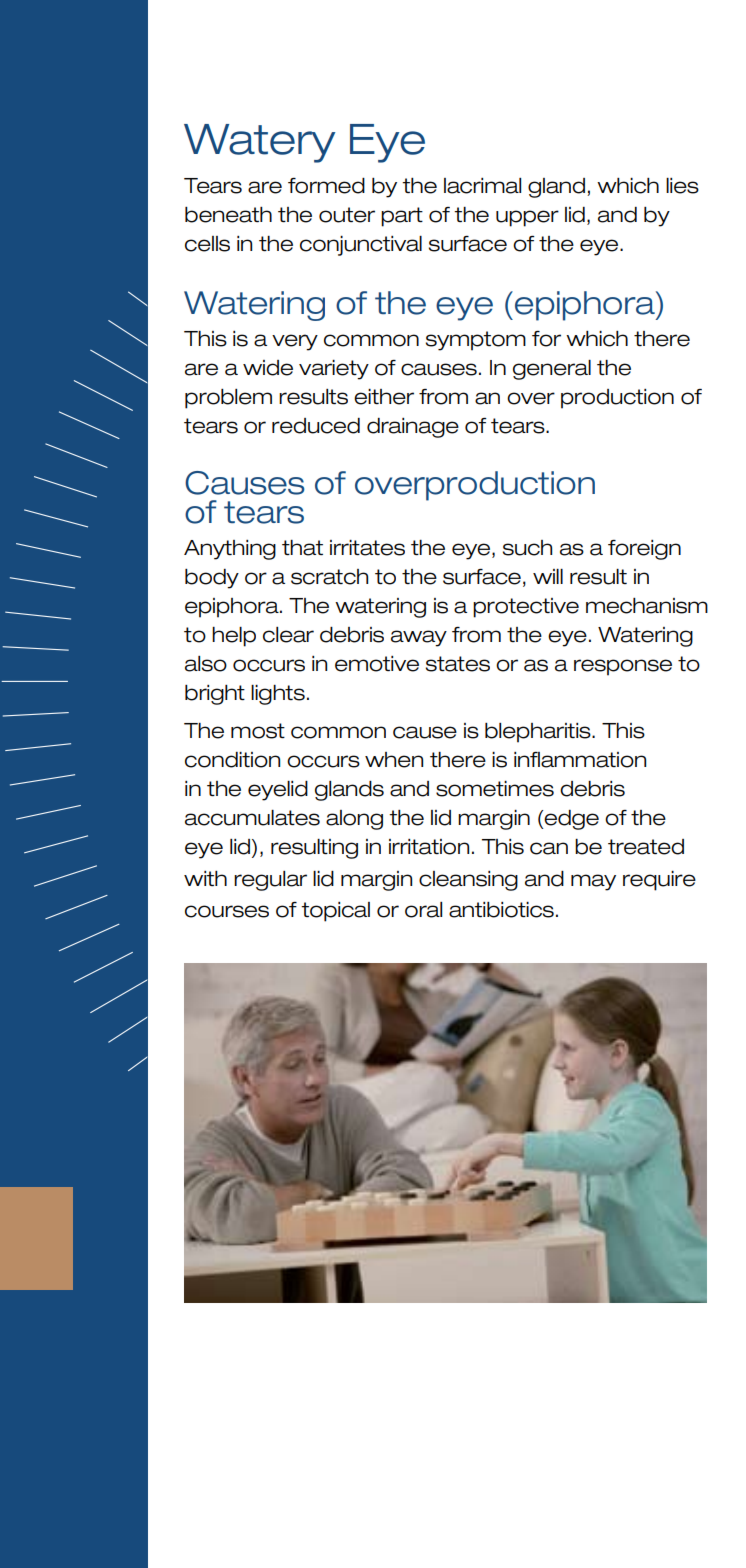  I want to click on drainage, so click(413, 428).
